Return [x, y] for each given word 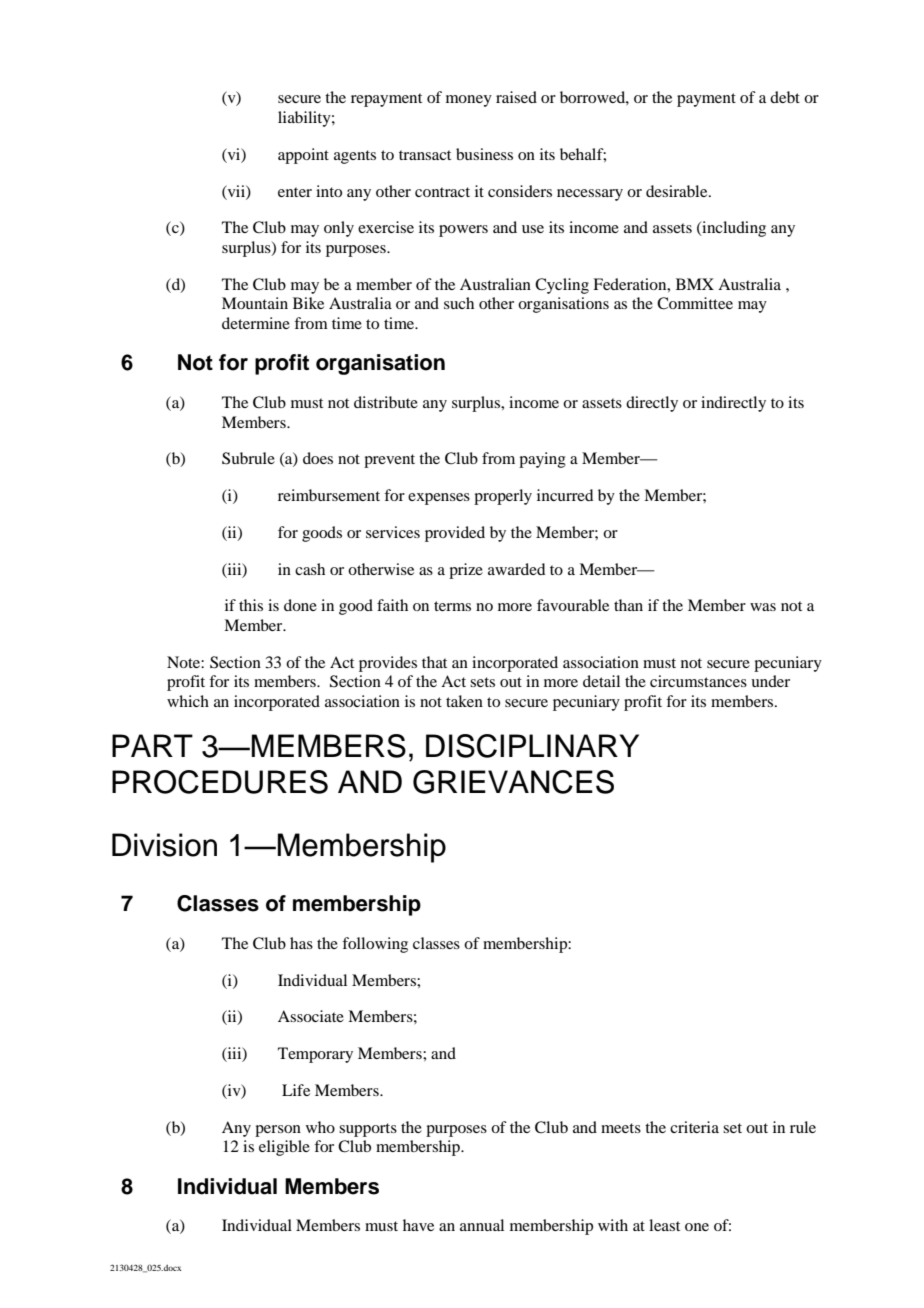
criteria [694, 1127]
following [375, 945]
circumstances [698, 681]
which [188, 701]
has [301, 943]
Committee [695, 303]
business [484, 154]
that [434, 662]
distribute [386, 402]
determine [256, 323]
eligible [284, 1148]
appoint [303, 156]
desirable [678, 191]
